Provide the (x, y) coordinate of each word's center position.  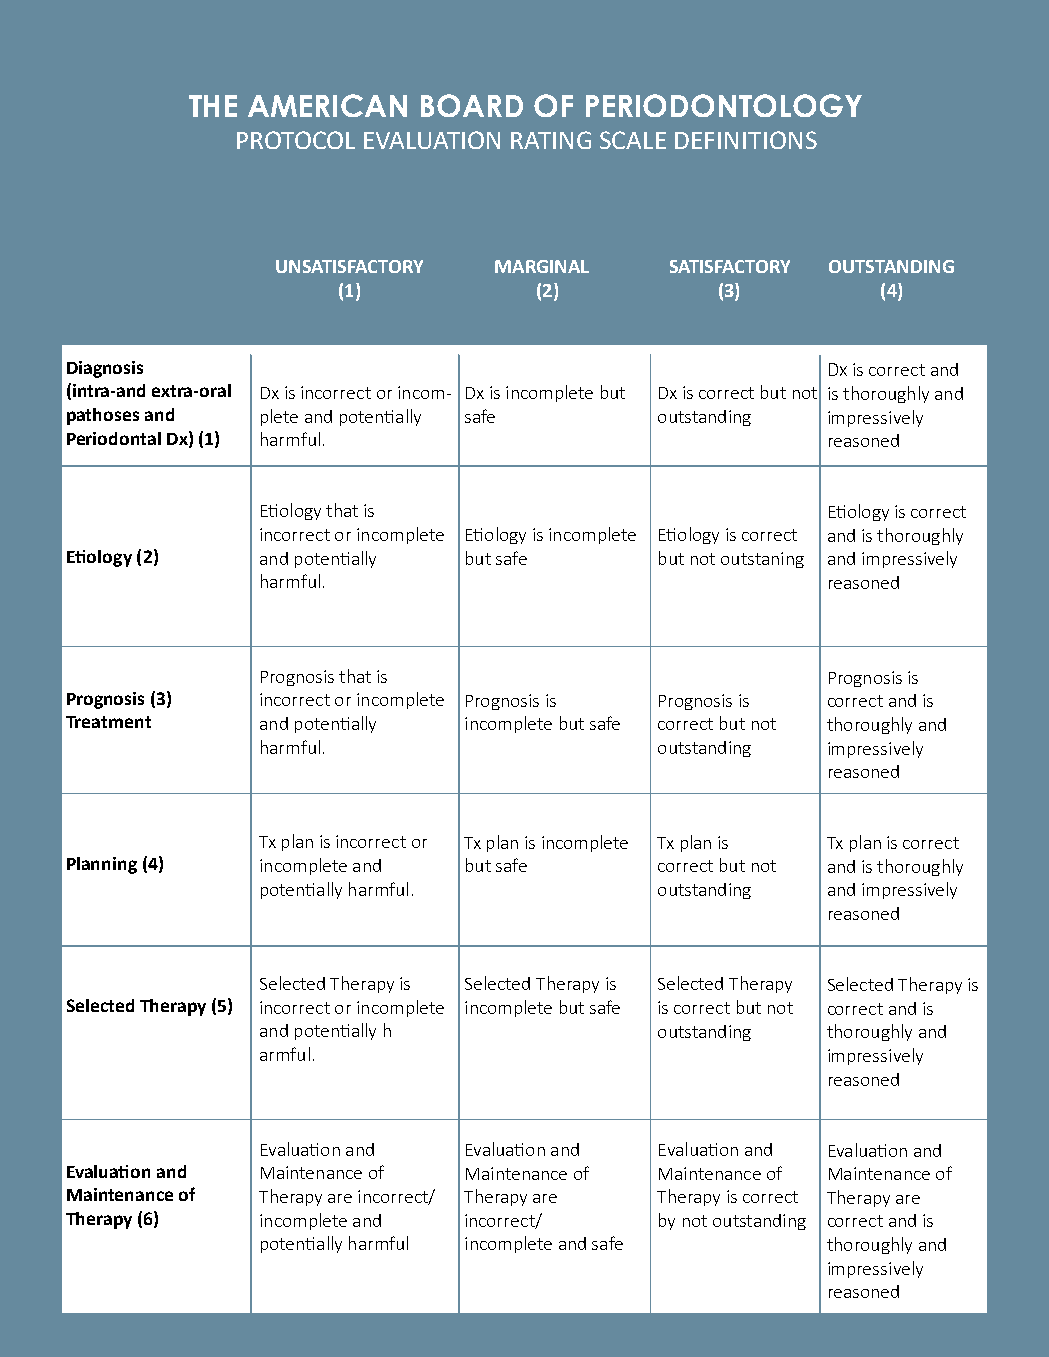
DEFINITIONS (746, 140)
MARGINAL (542, 266)
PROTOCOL (296, 140)
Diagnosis (105, 369)
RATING (551, 140)
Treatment (108, 722)
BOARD (472, 105)
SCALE (633, 140)
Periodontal (114, 438)
